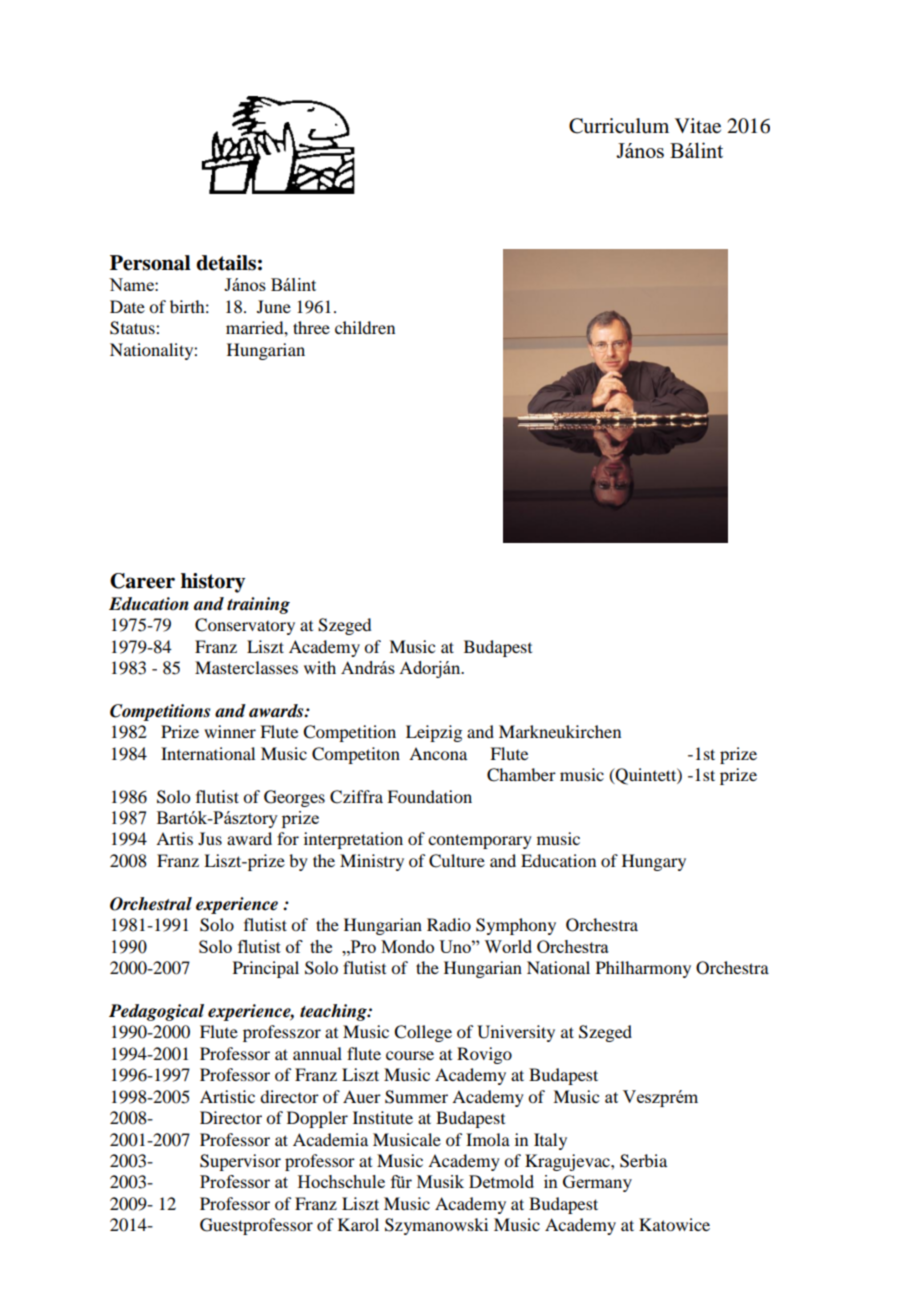  Describe the element at coordinates (365, 327) in the document. I see `children` at that location.
